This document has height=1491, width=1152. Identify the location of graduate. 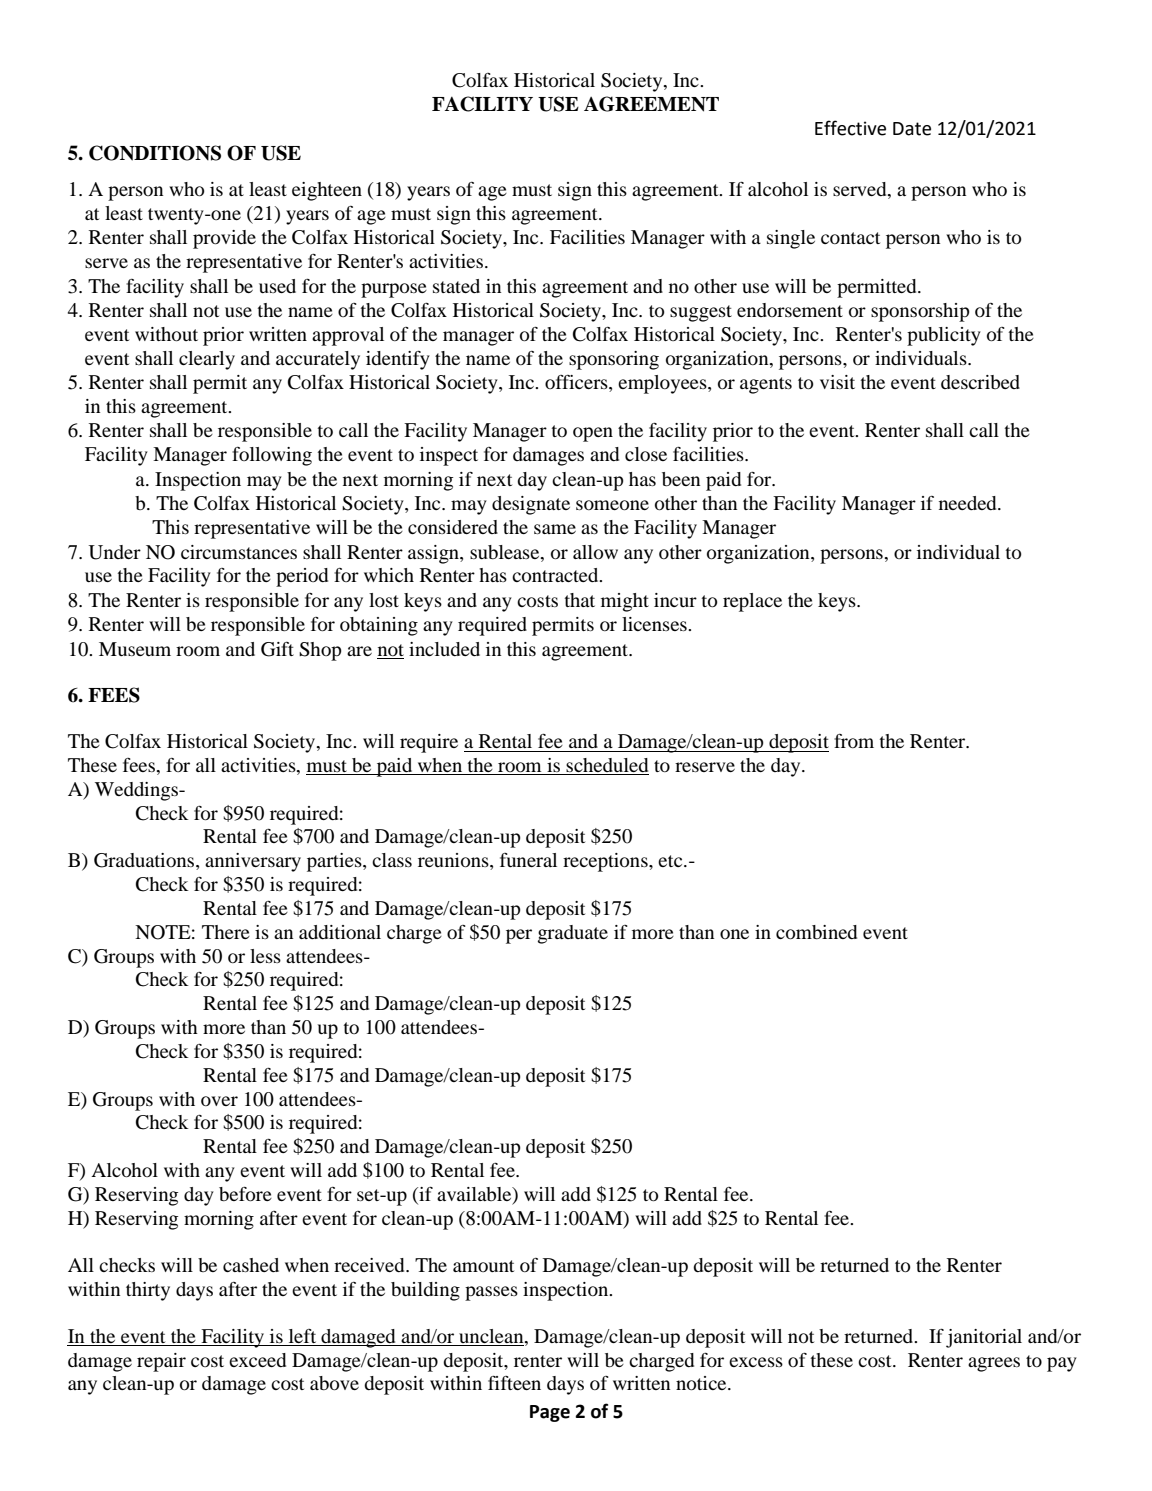
(573, 934).
